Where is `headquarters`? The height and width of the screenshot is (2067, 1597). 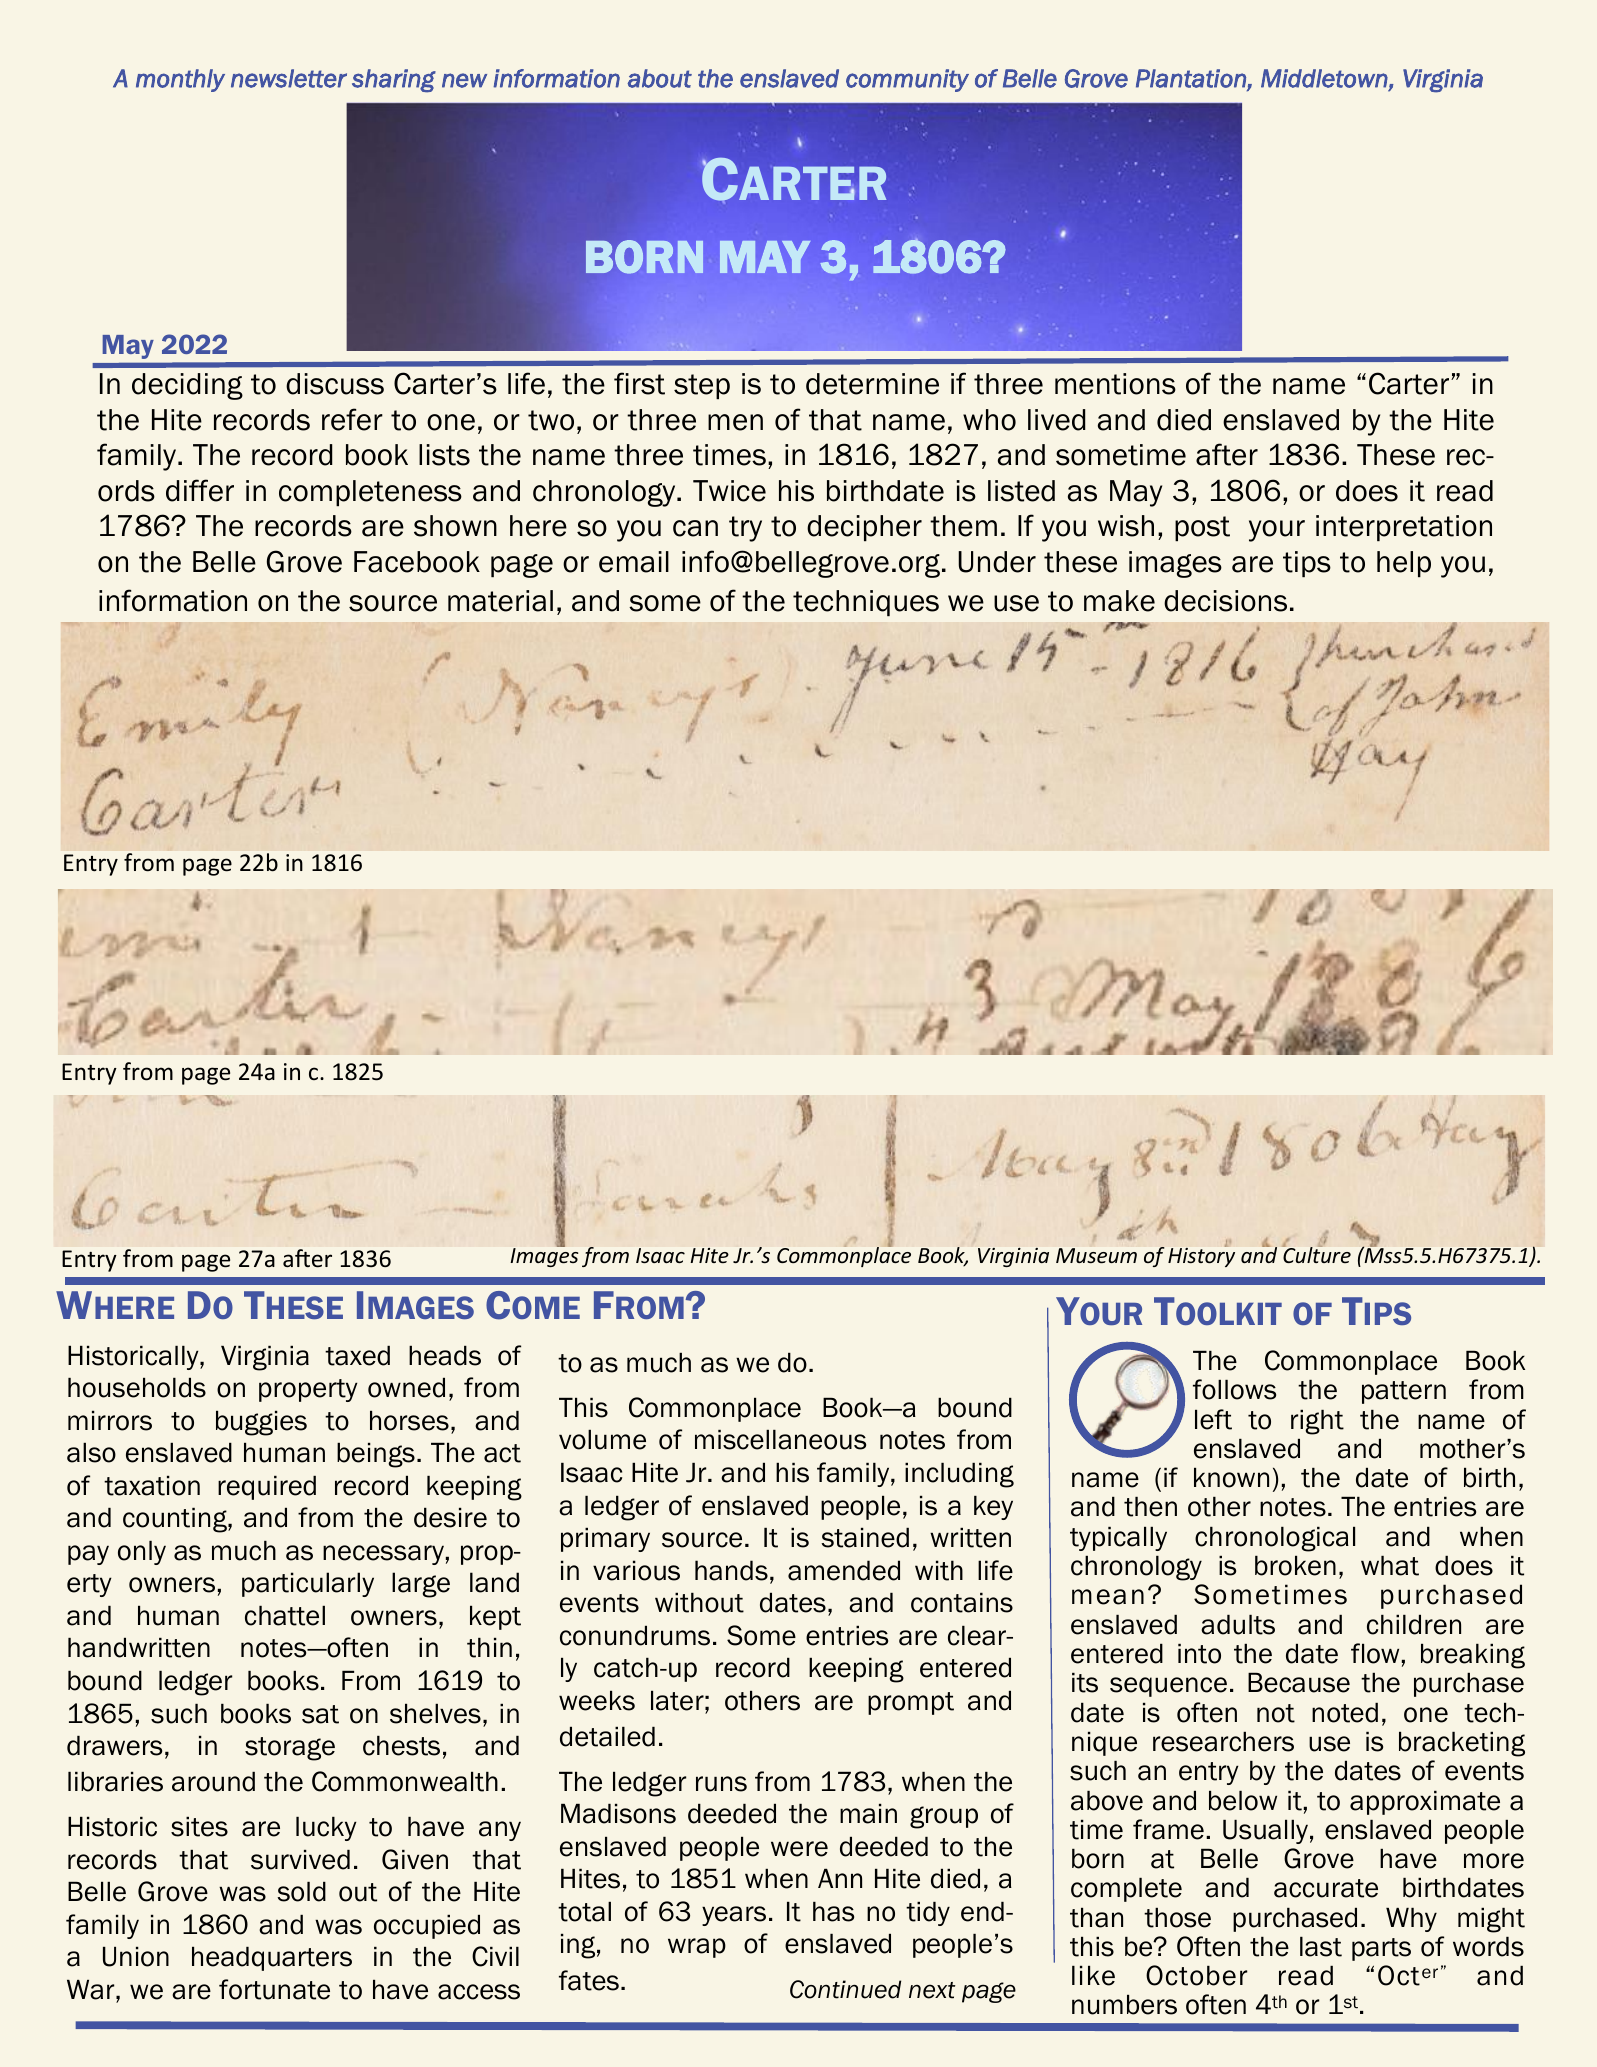 headquarters is located at coordinates (272, 1958).
